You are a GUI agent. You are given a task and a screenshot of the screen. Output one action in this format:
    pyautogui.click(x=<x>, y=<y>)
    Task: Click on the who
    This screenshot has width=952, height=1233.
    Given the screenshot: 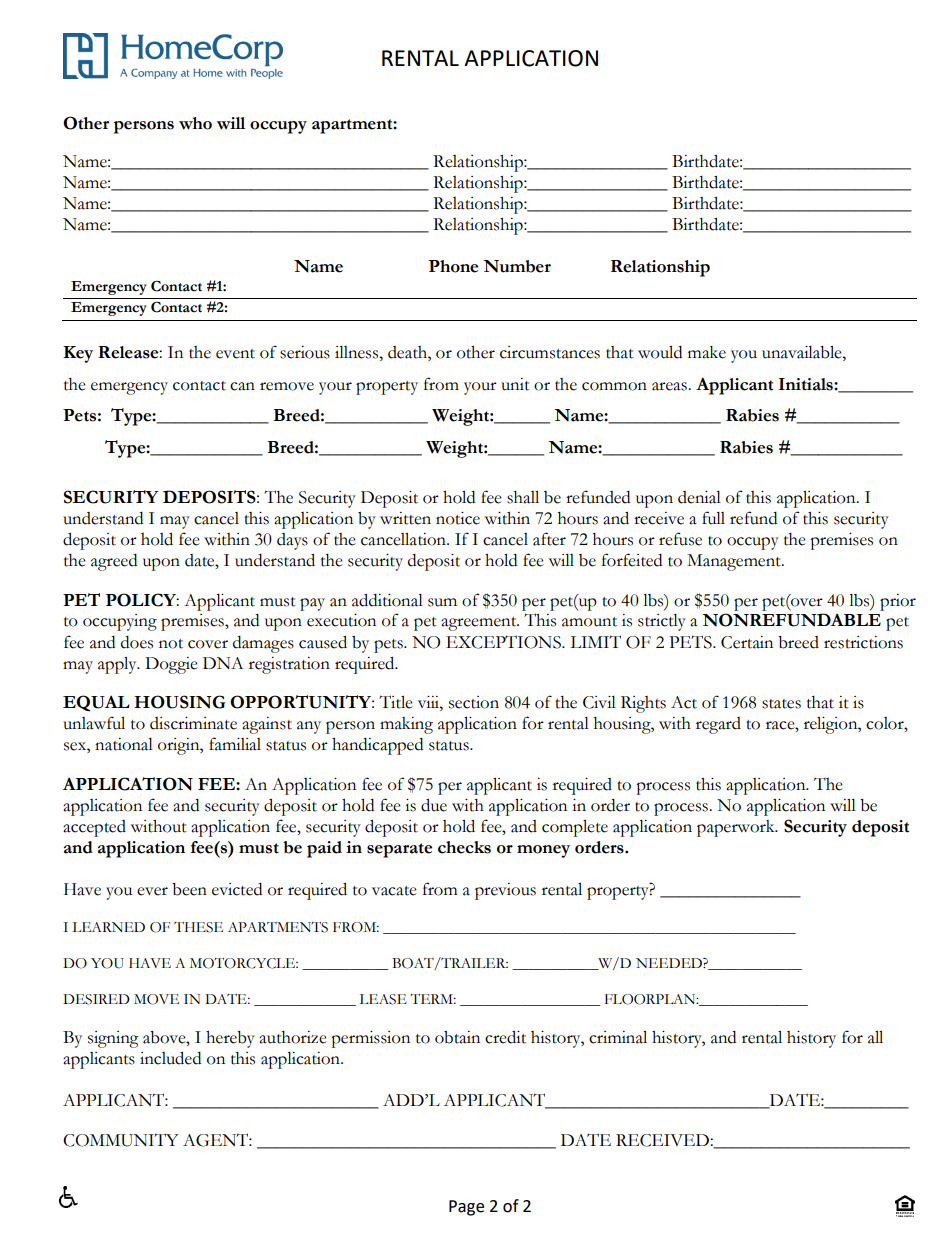 What is the action you would take?
    pyautogui.click(x=195, y=123)
